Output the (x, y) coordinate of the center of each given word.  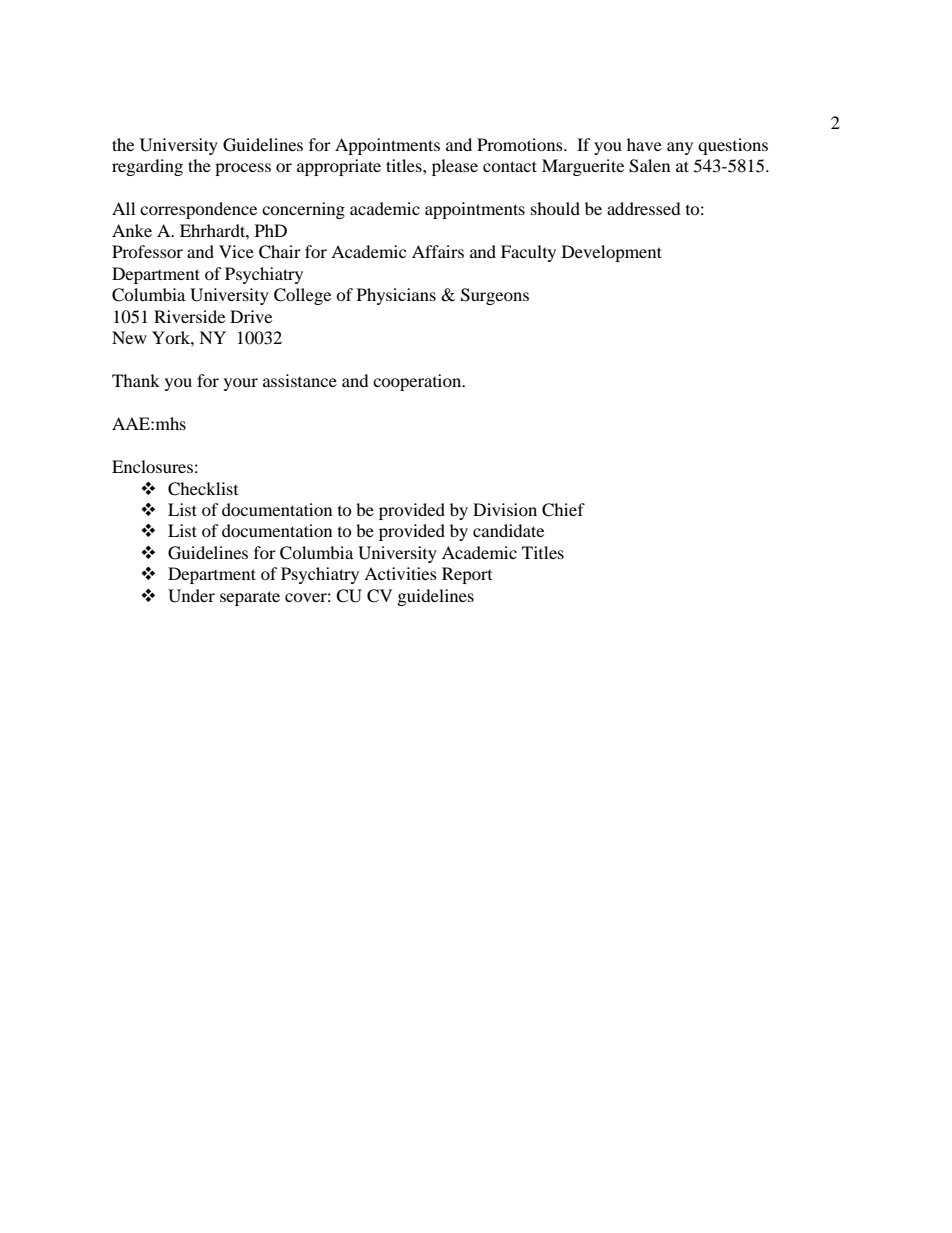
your (241, 384)
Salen (649, 166)
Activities (400, 573)
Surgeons (495, 296)
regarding (147, 167)
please (455, 167)
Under (191, 596)
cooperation (418, 382)
